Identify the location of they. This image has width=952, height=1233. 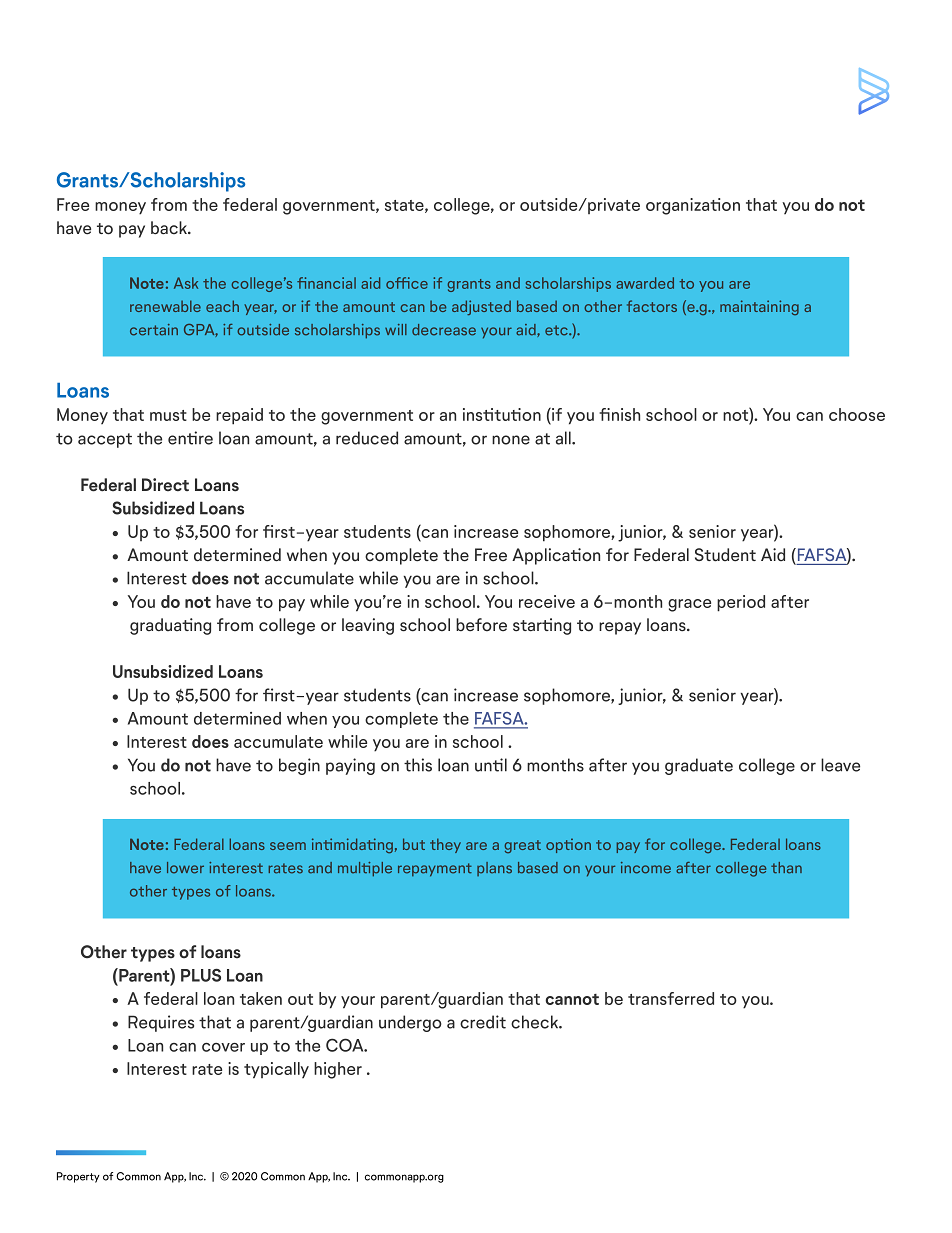
(445, 845).
